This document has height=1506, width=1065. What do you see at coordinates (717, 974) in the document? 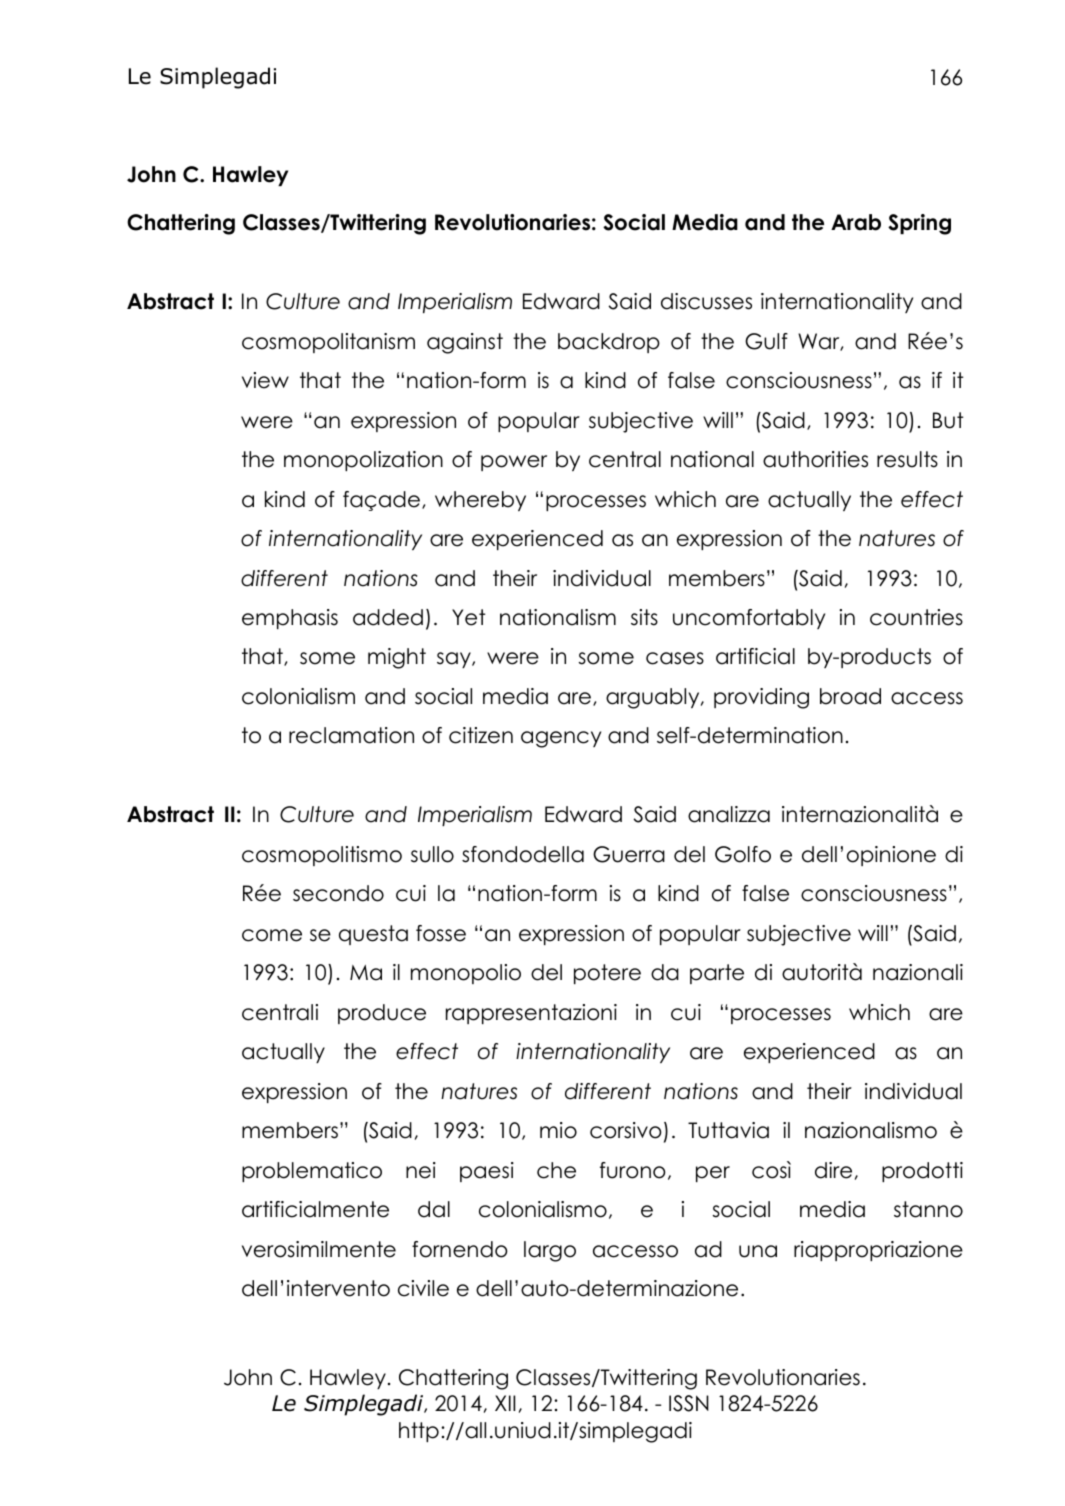
I see `parte` at bounding box center [717, 974].
